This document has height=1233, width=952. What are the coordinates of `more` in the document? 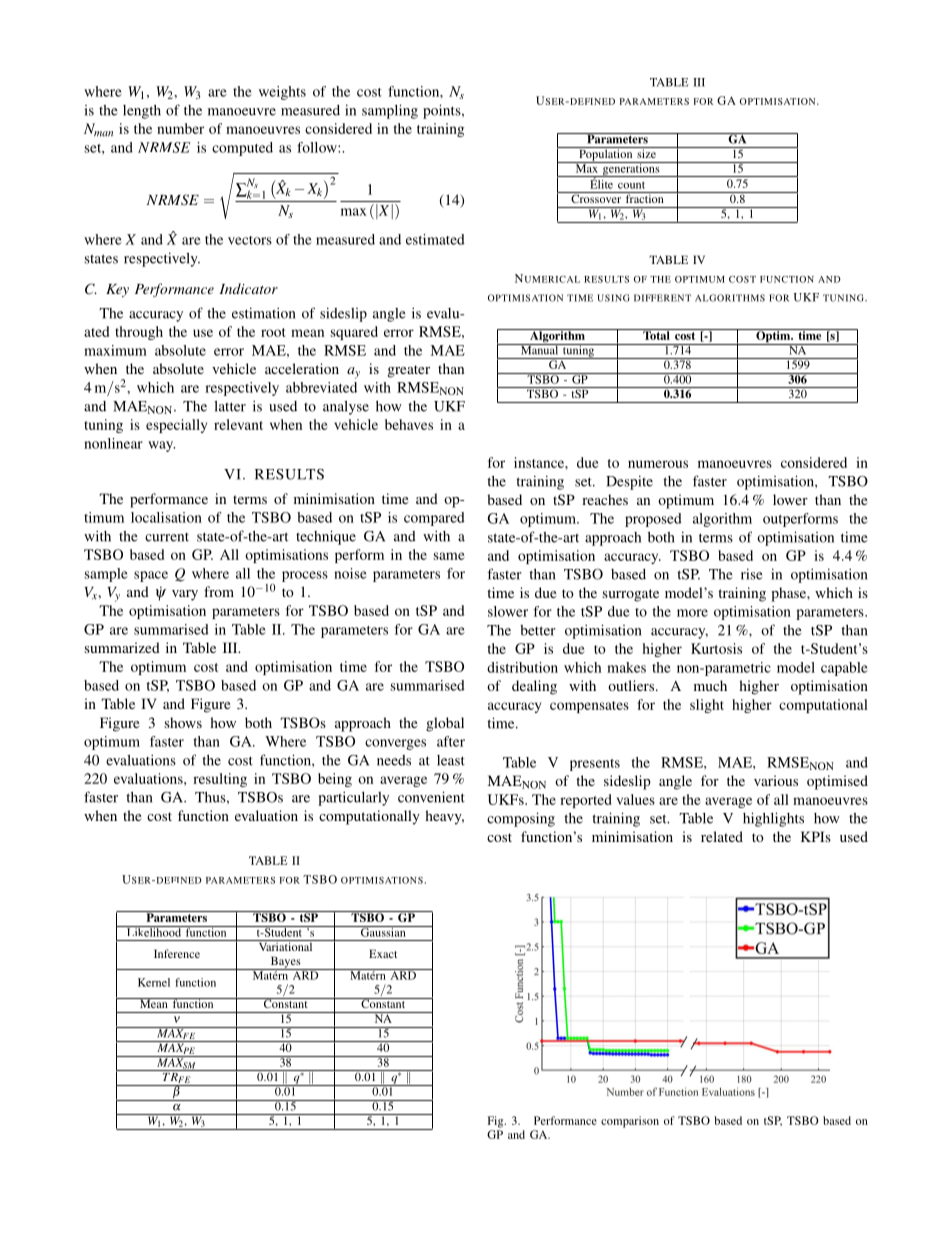 It's located at (692, 613).
